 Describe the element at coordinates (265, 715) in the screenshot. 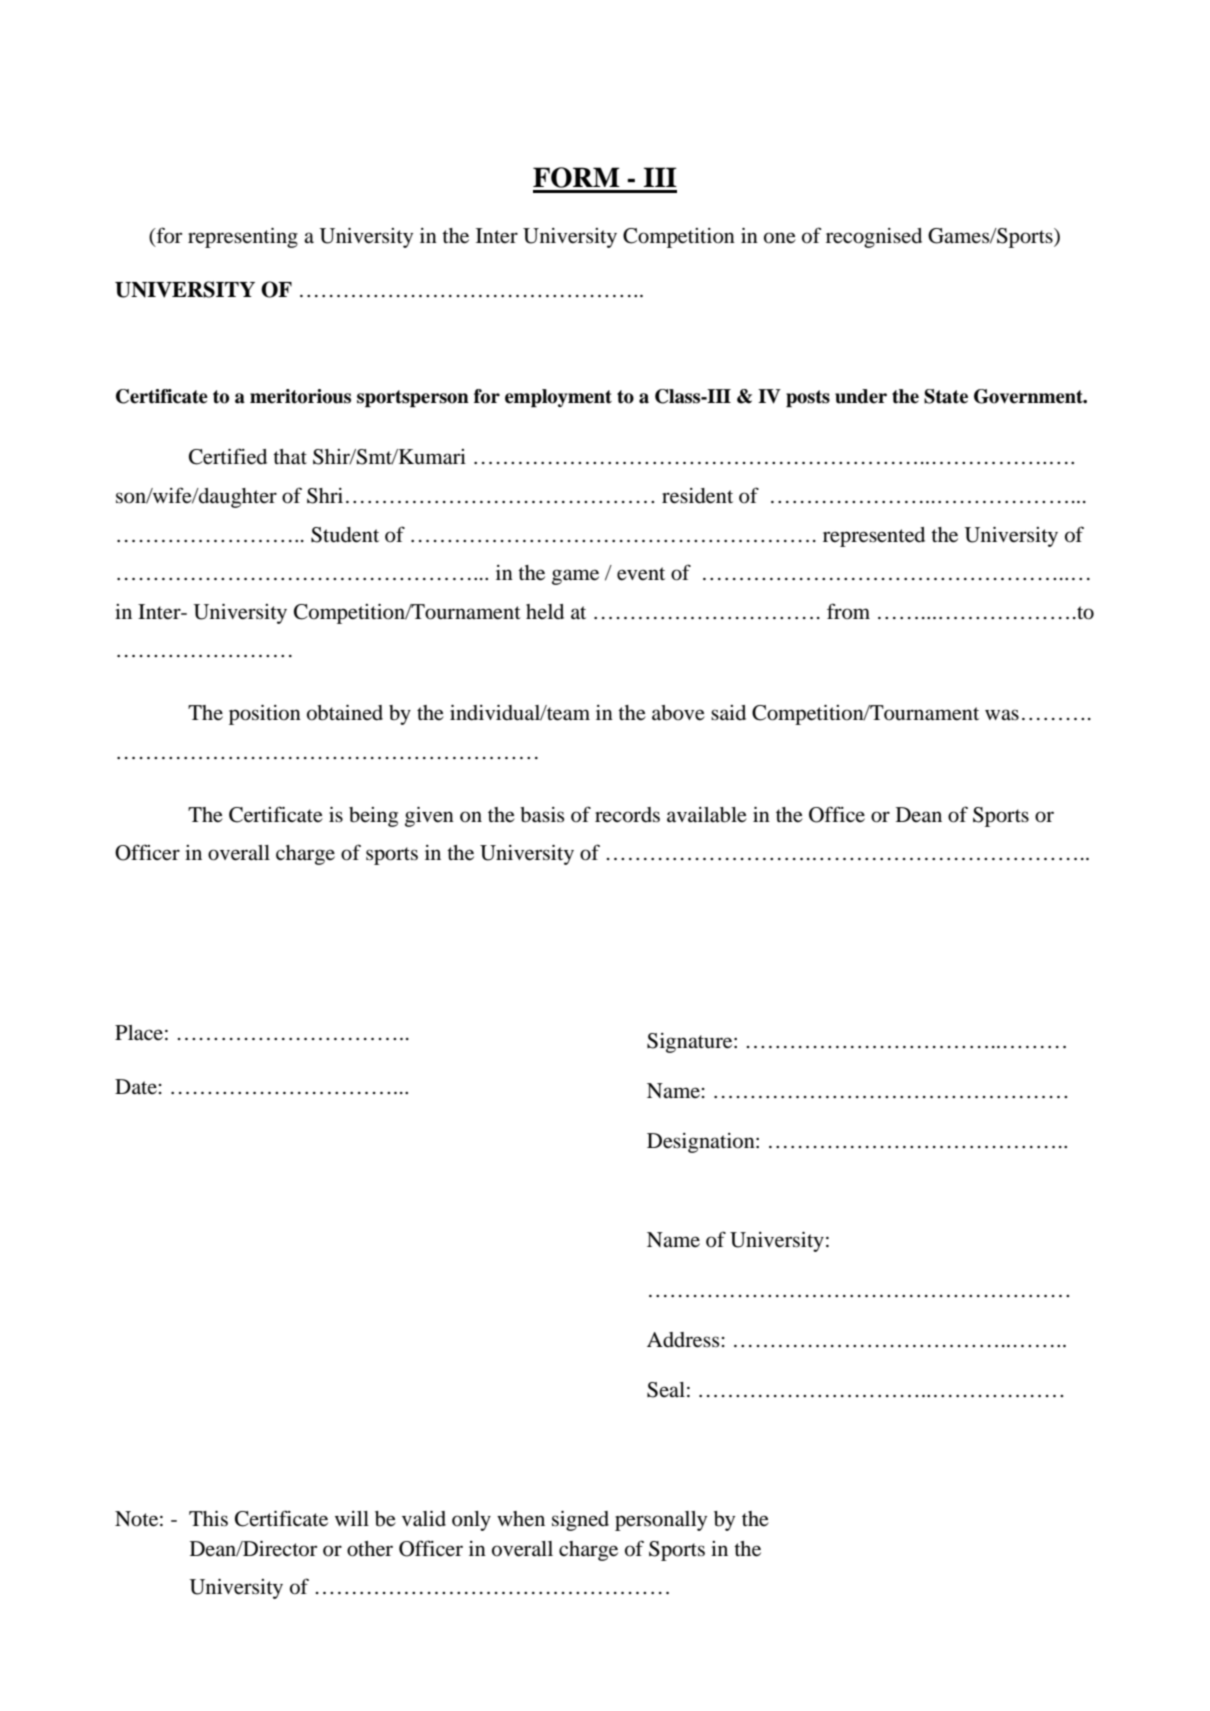

I see `position` at that location.
